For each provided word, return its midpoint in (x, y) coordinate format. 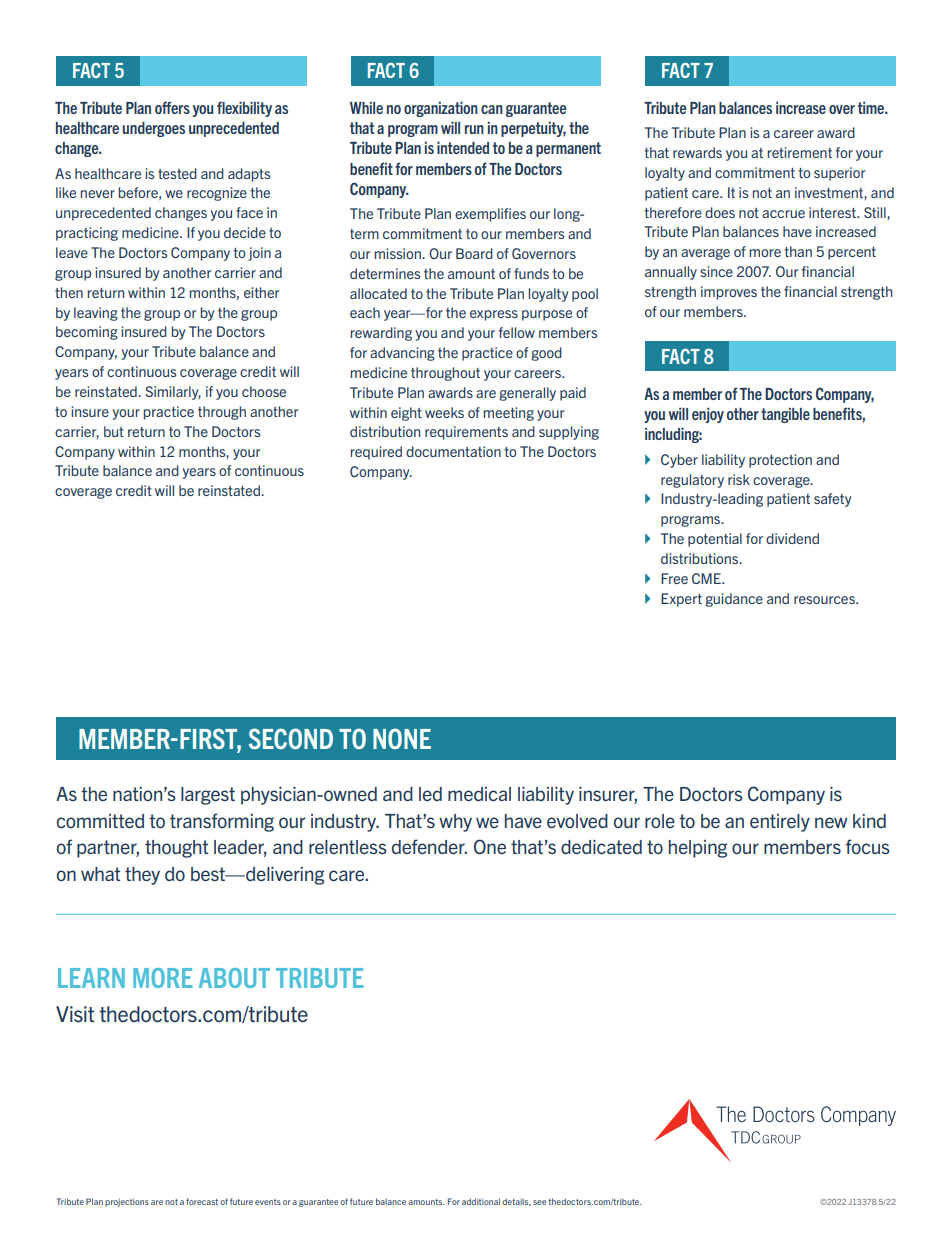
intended (463, 147)
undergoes (154, 129)
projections (127, 1202)
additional (481, 1201)
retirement (799, 152)
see (540, 1202)
